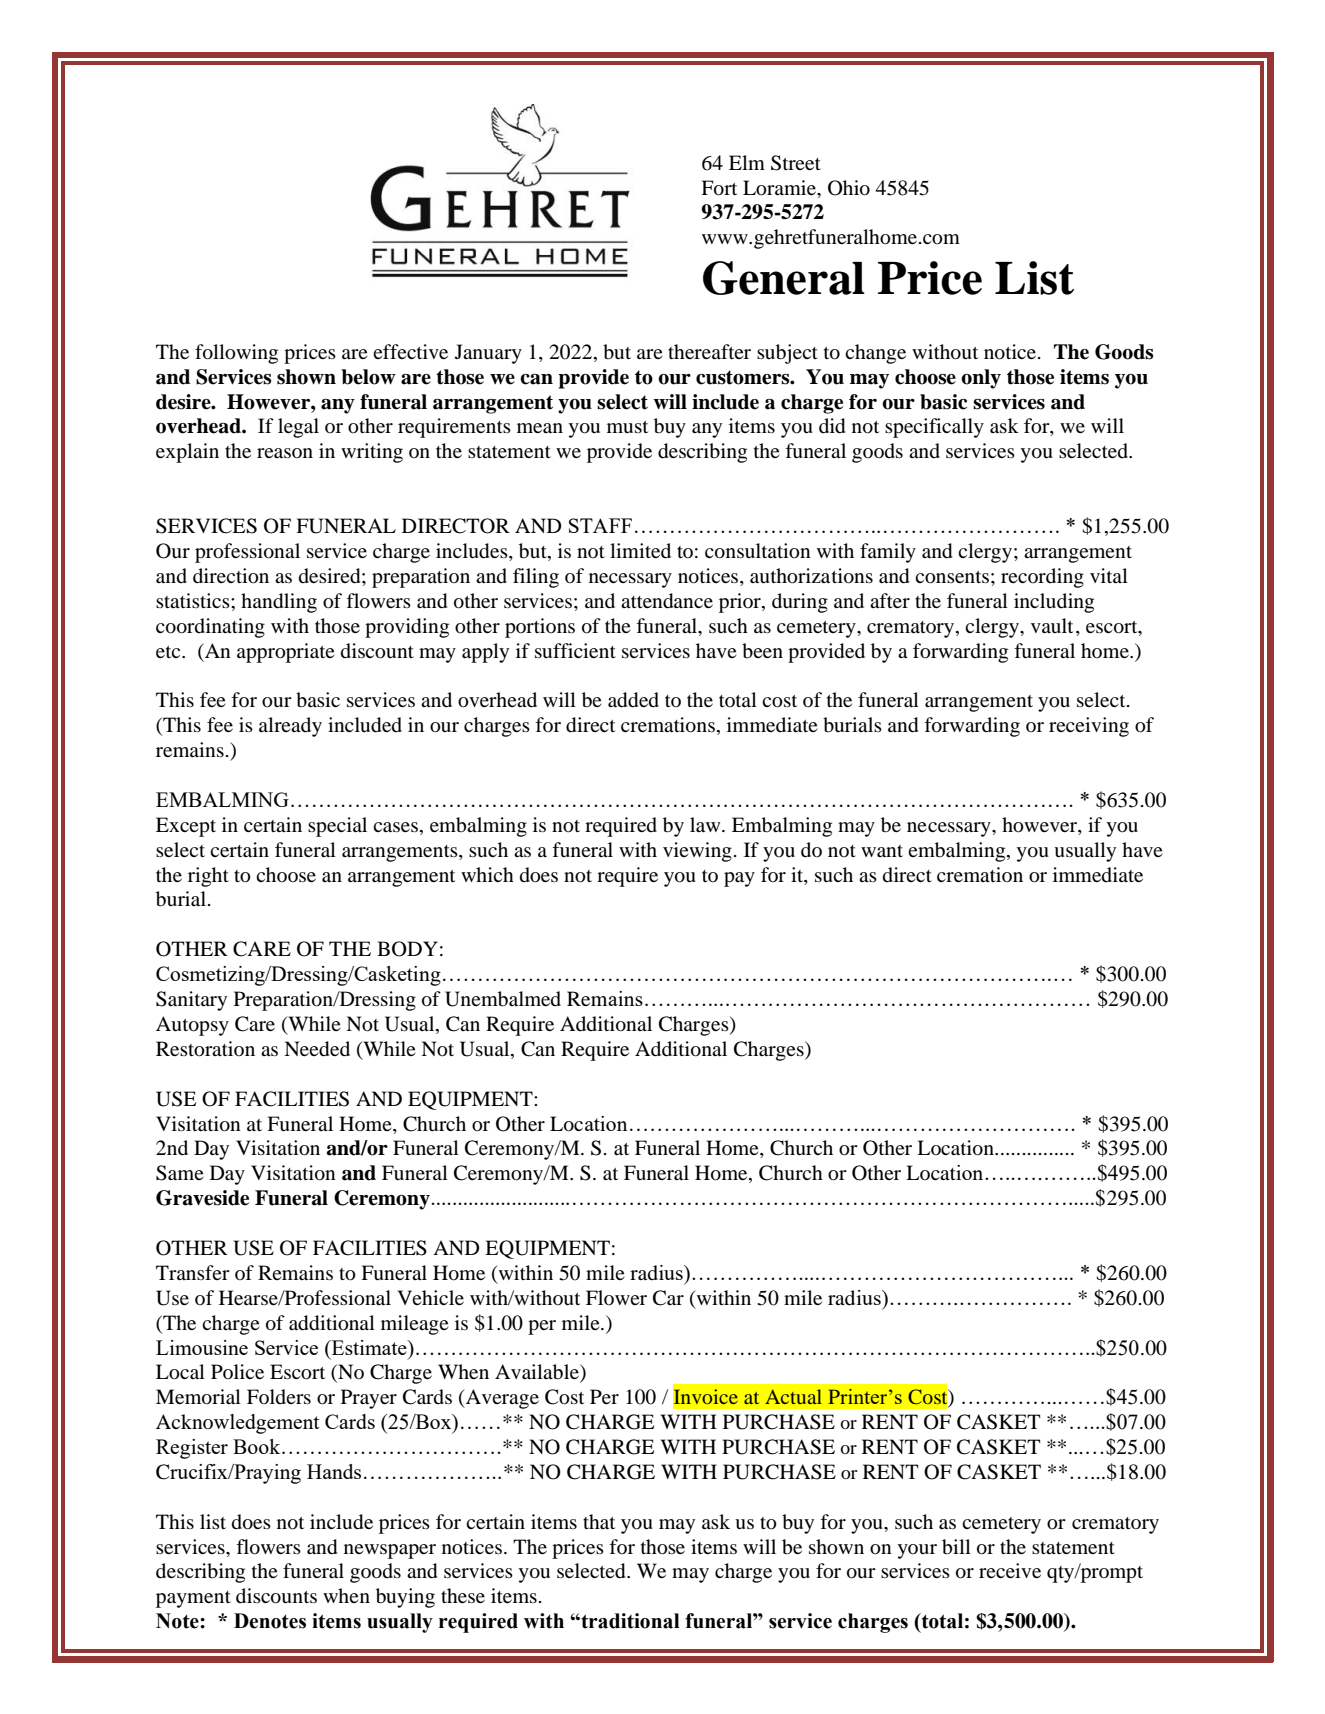 This document has height=1714, width=1325. What do you see at coordinates (697, 852) in the document?
I see `viewing` at bounding box center [697, 852].
